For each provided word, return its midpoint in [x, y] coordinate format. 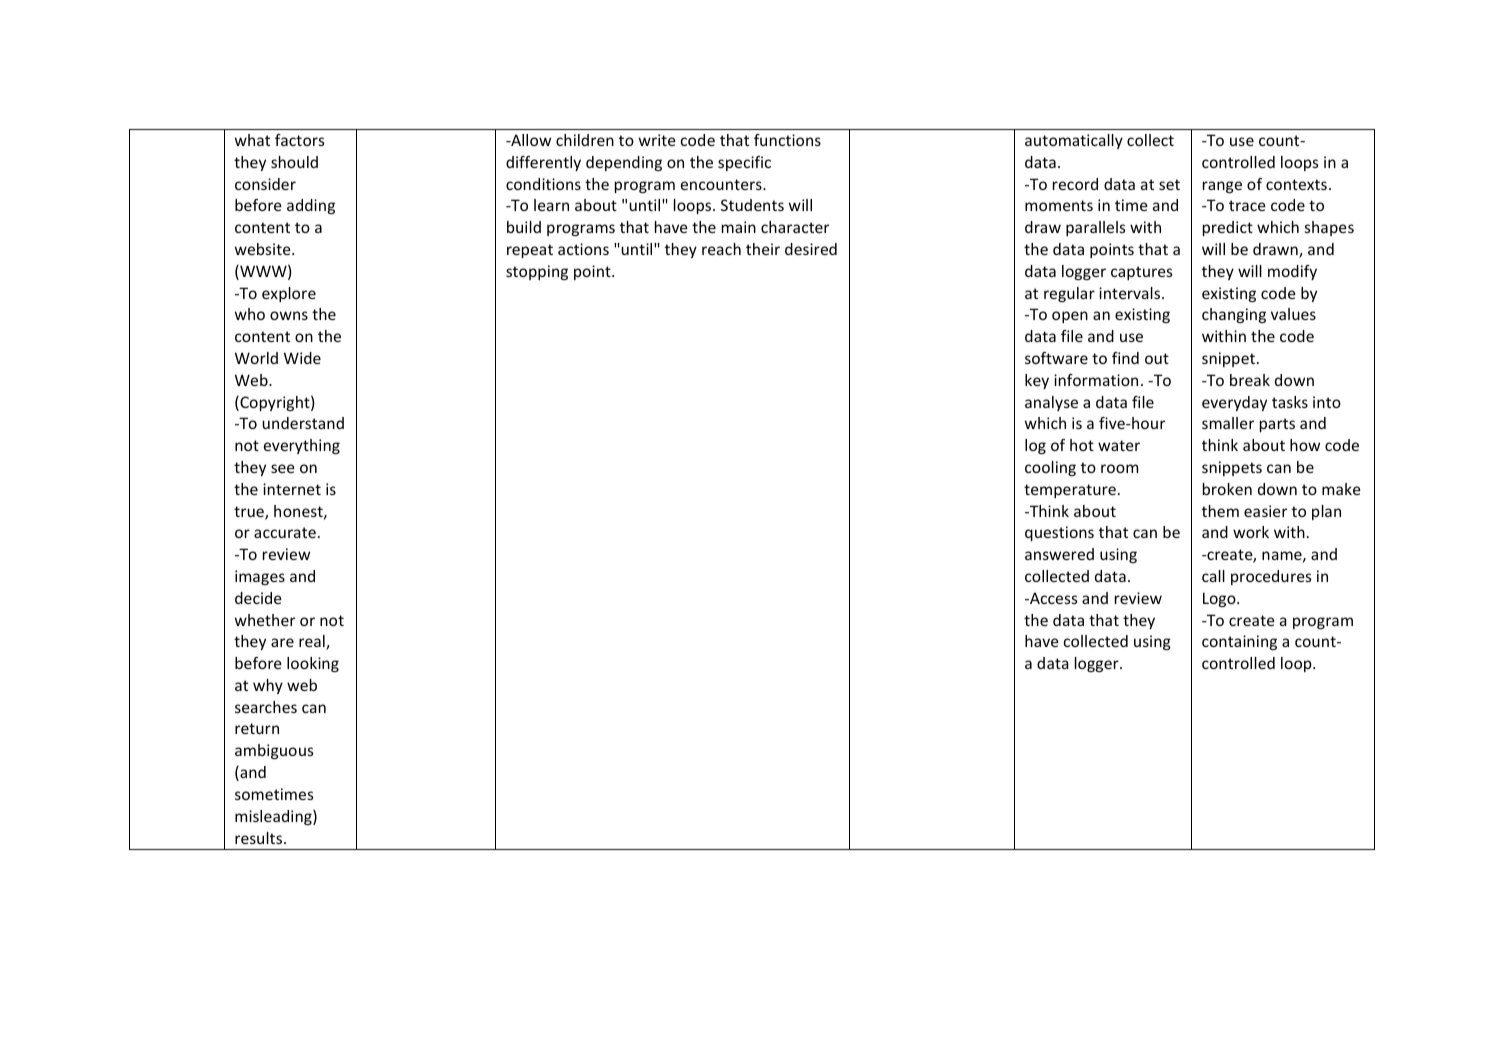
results [260, 838]
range [1222, 187]
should [294, 162]
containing [1239, 642]
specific [744, 163]
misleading [274, 817]
